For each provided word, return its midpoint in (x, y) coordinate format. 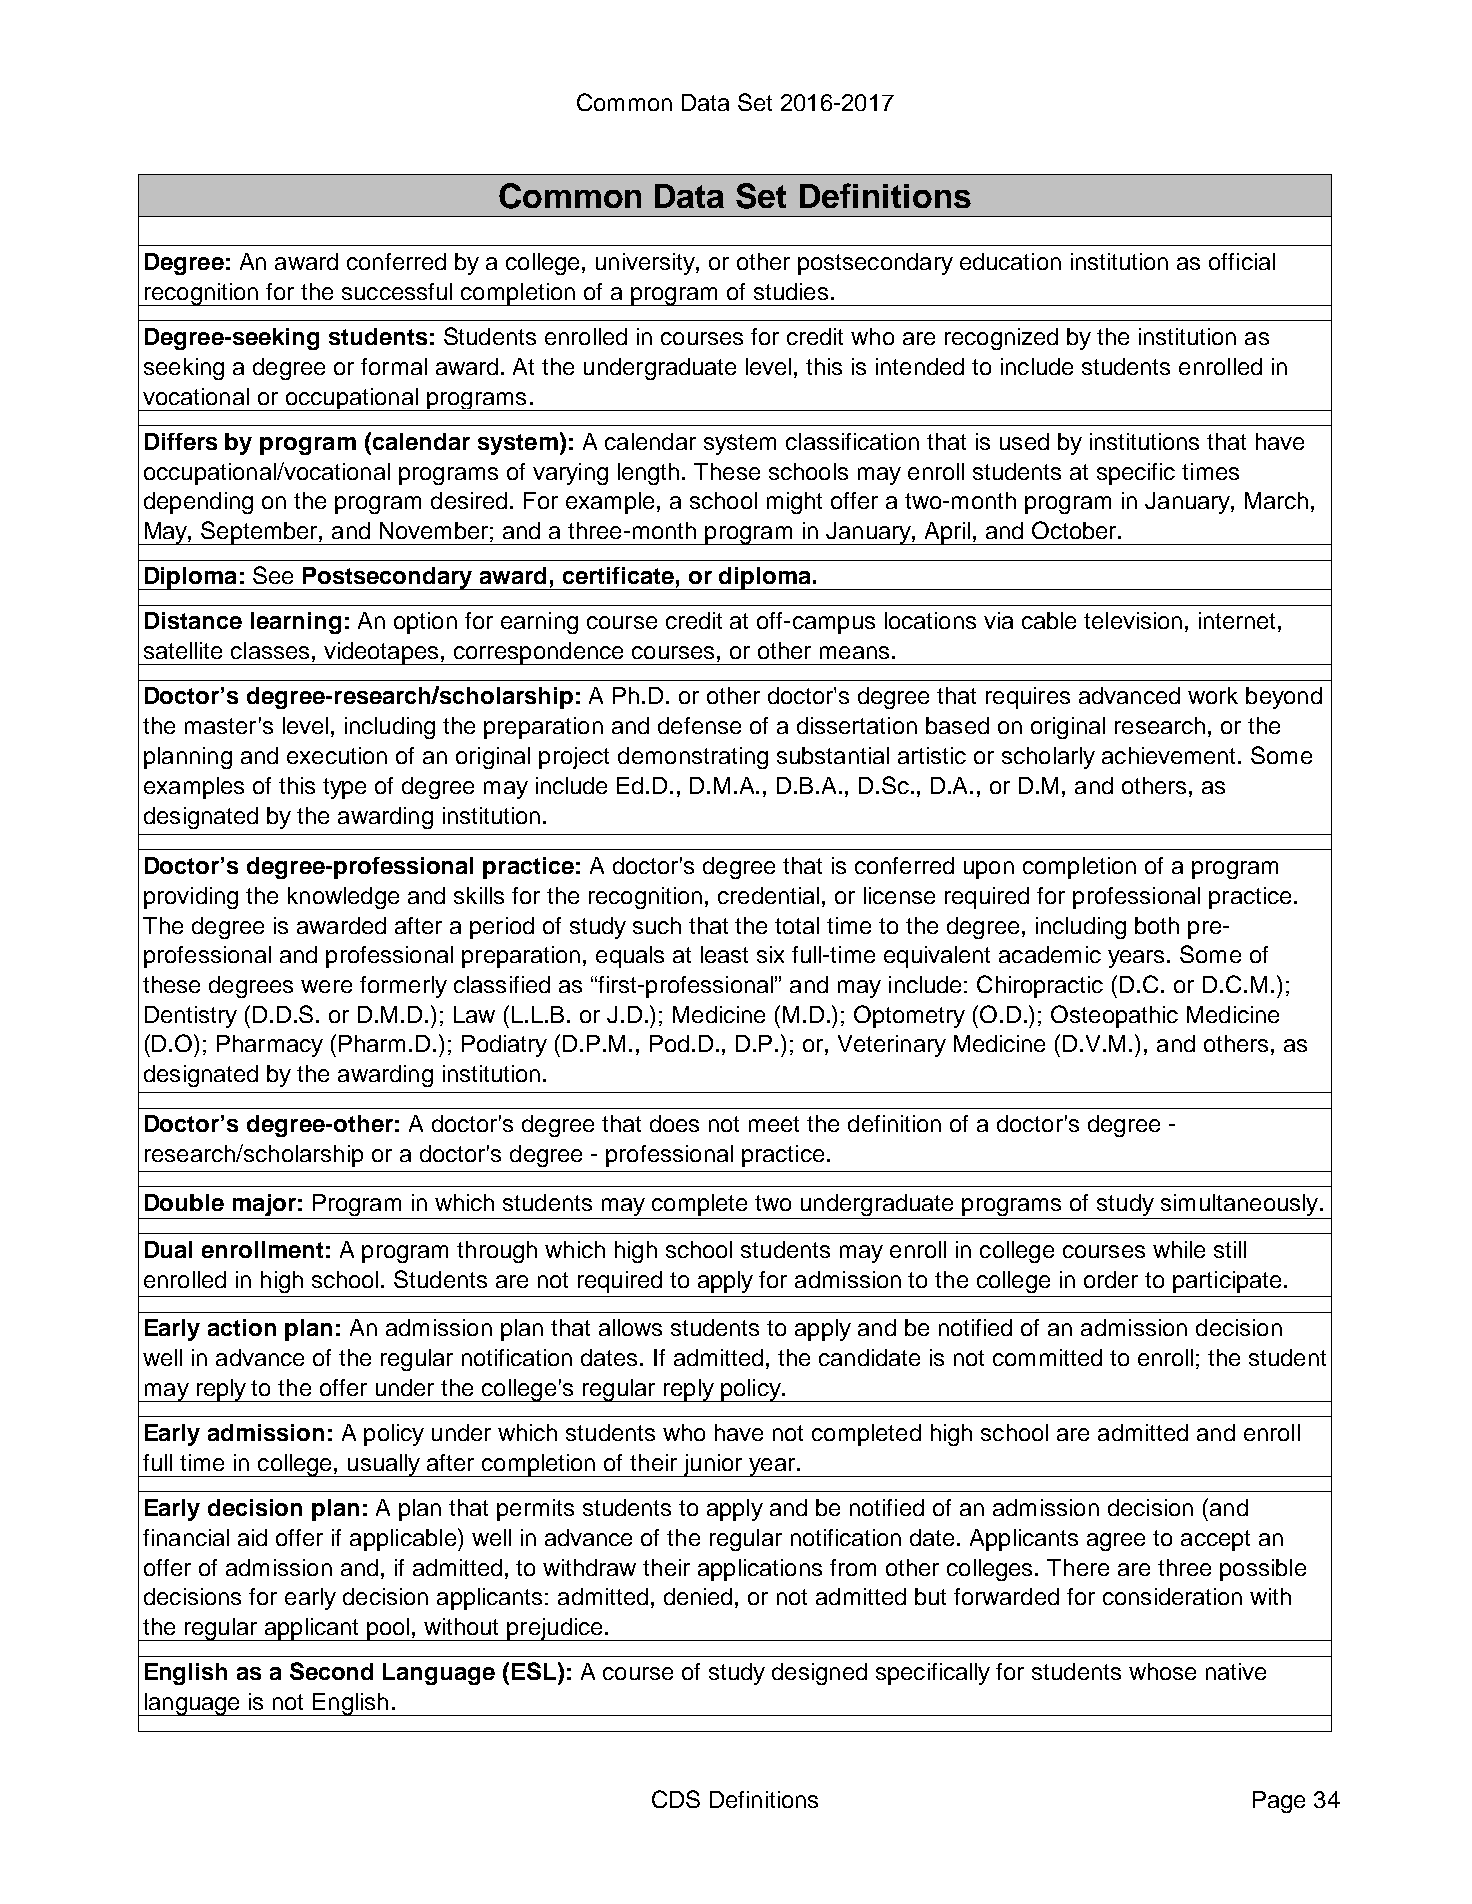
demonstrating (693, 758)
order (1111, 1279)
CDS (676, 1799)
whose (1162, 1671)
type (344, 788)
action (242, 1327)
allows (630, 1327)
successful (397, 291)
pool (388, 1629)
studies (791, 291)
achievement (1170, 755)
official (1242, 261)
